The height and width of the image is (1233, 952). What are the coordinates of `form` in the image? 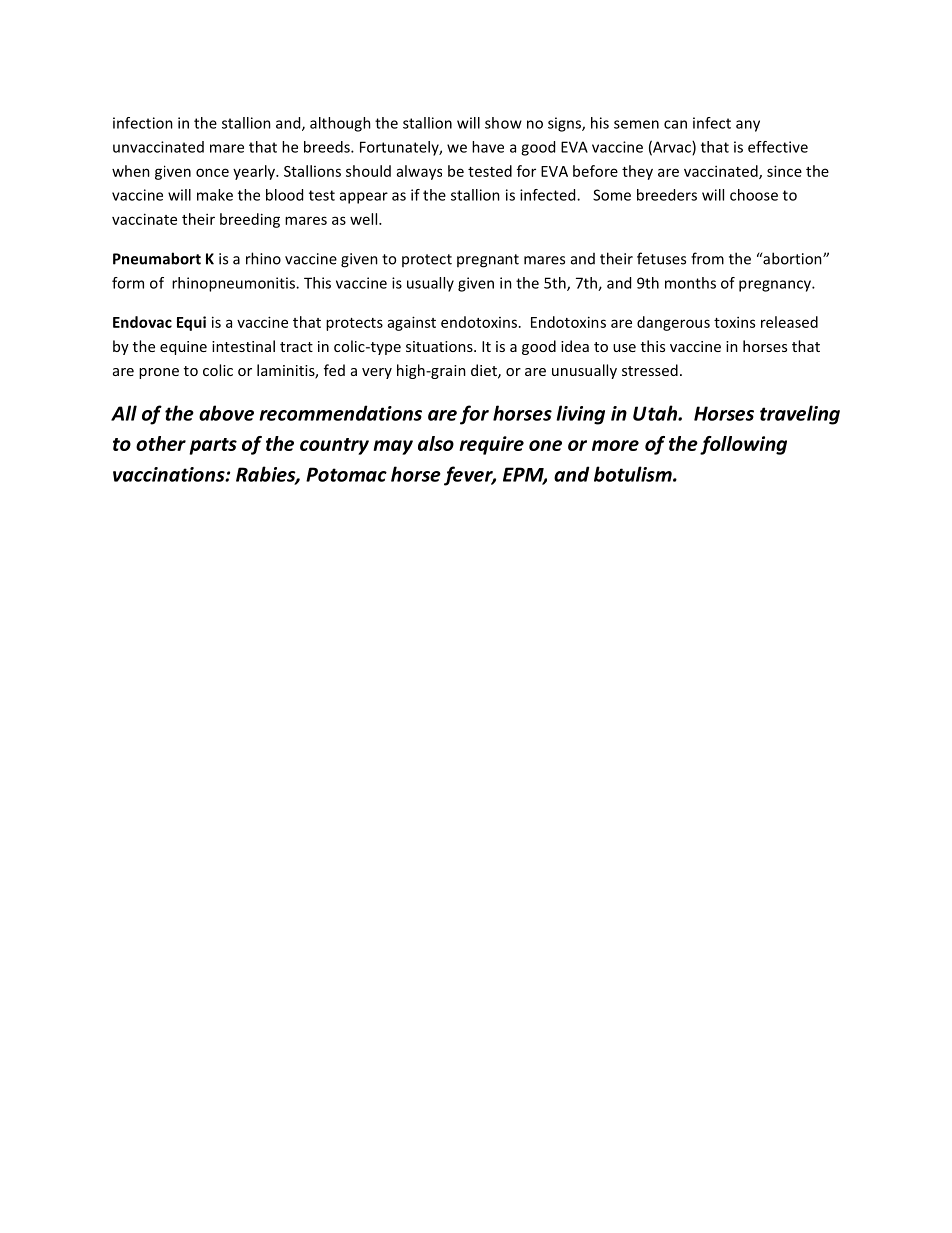 It's located at (128, 283).
